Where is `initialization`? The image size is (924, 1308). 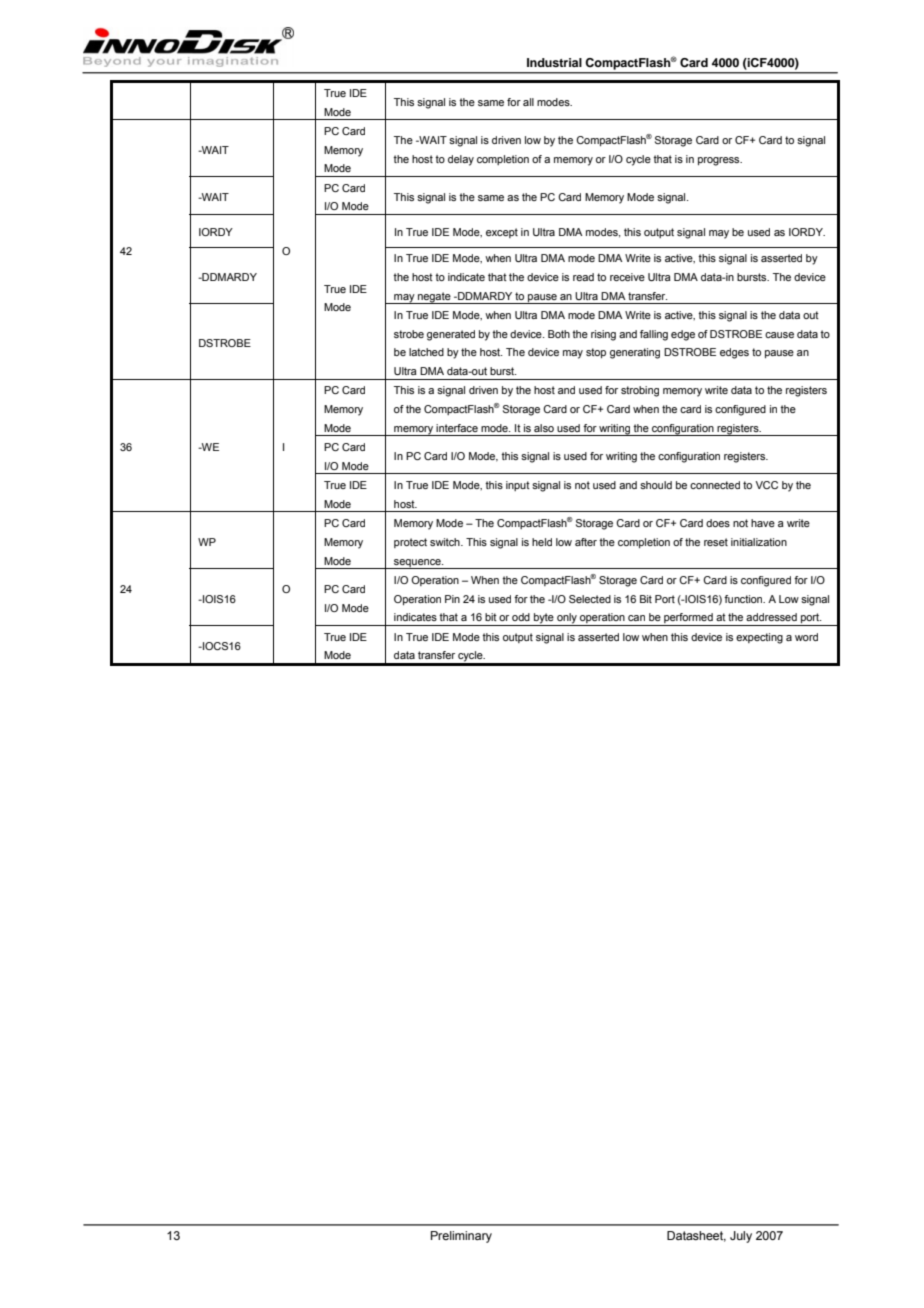
initialization is located at coordinates (759, 542).
